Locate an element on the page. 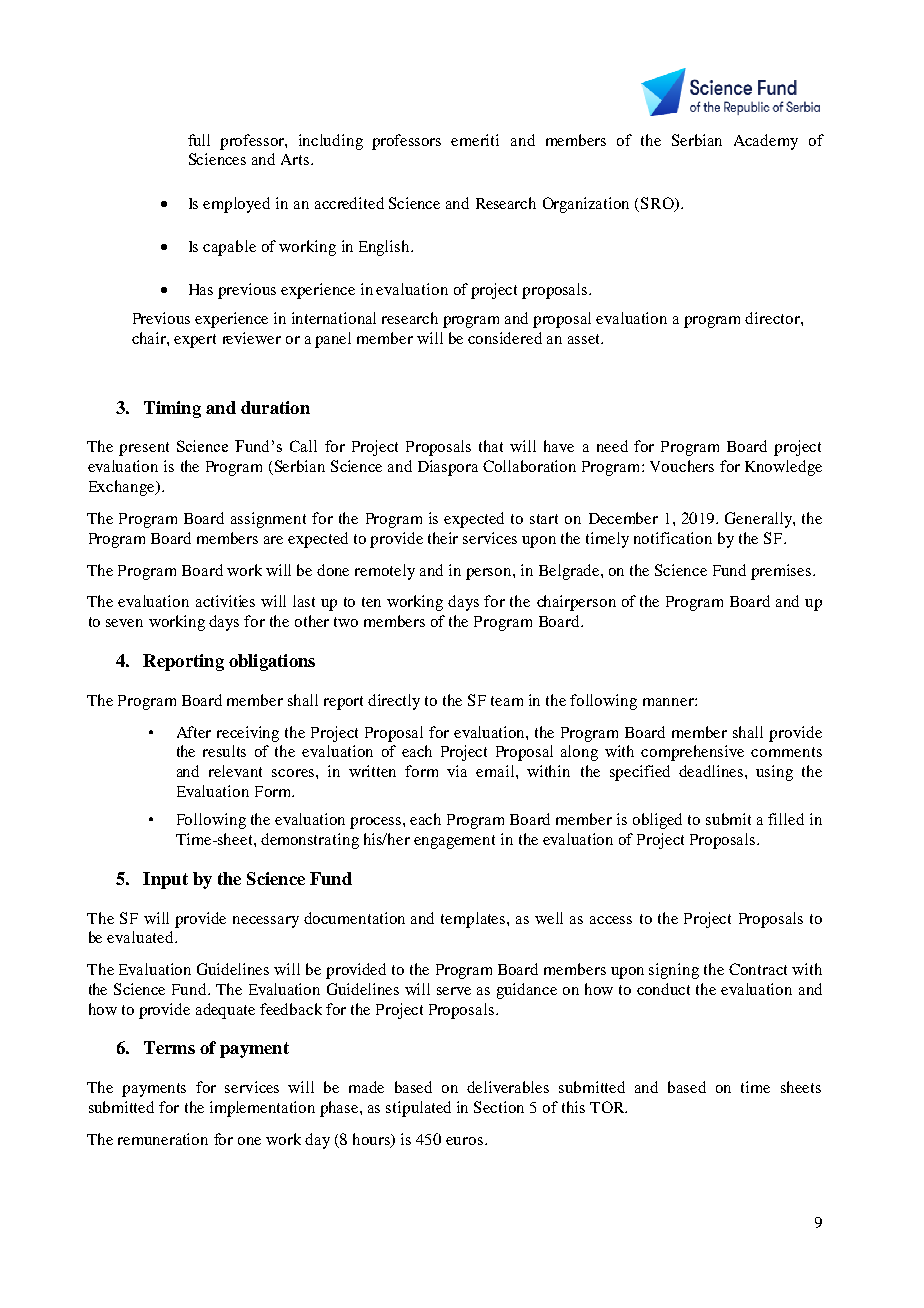 Image resolution: width=924 pixels, height=1308 pixels. relevant is located at coordinates (235, 771).
